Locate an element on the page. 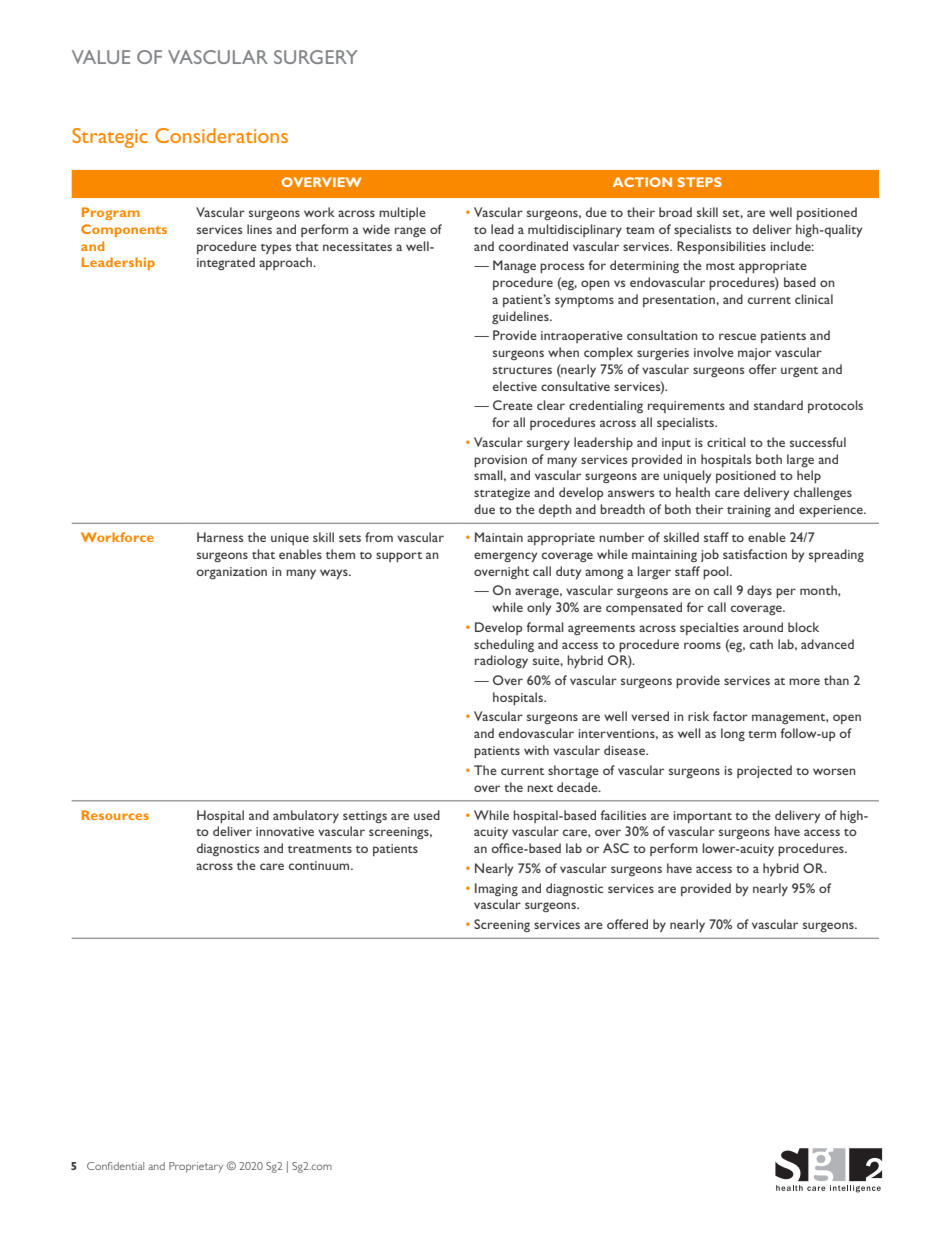 Image resolution: width=952 pixels, height=1233 pixels. STEPS is located at coordinates (700, 182).
